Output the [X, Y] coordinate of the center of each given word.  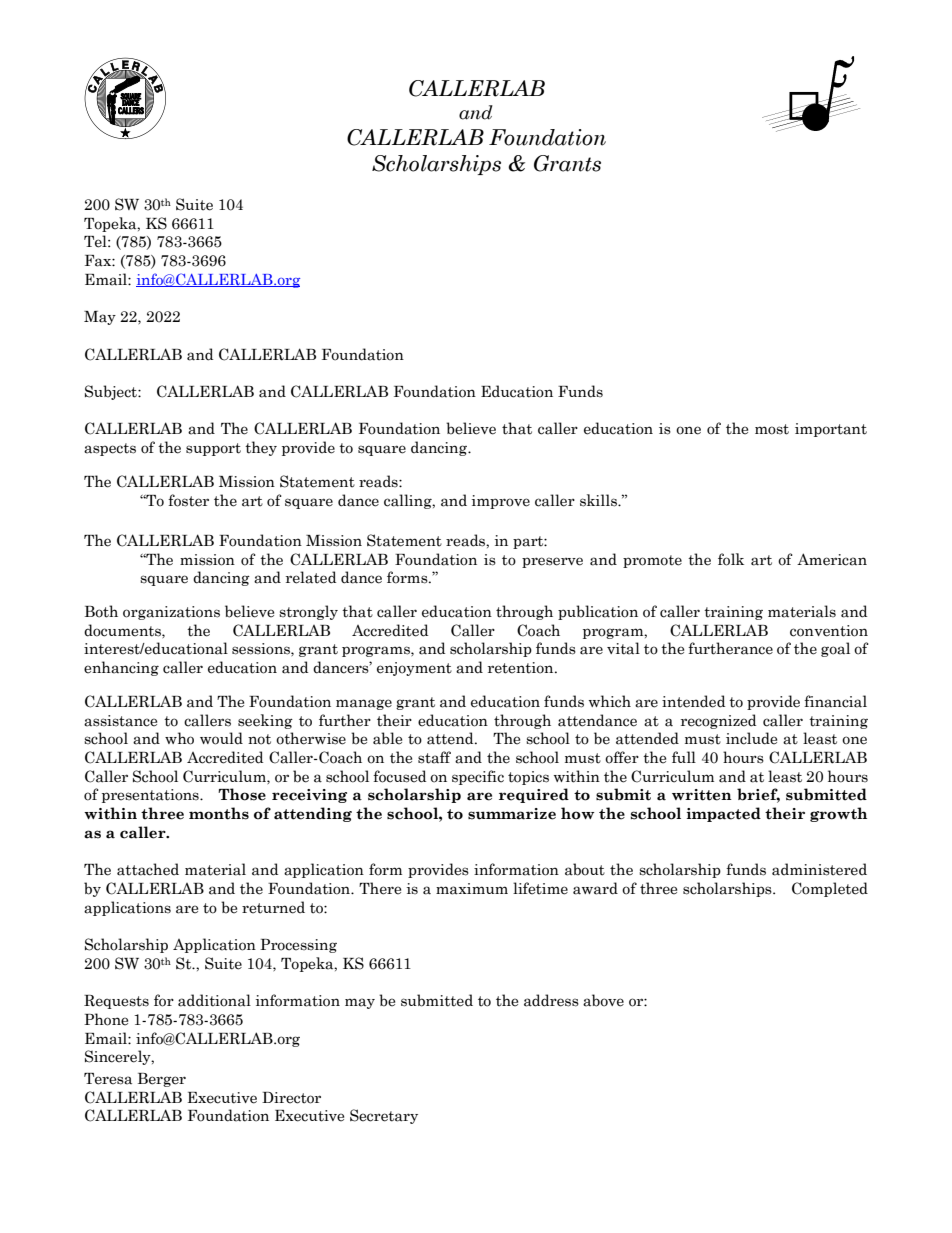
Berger [162, 1080]
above [603, 1000]
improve [501, 502]
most [772, 429]
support [213, 449]
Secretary [384, 1116]
